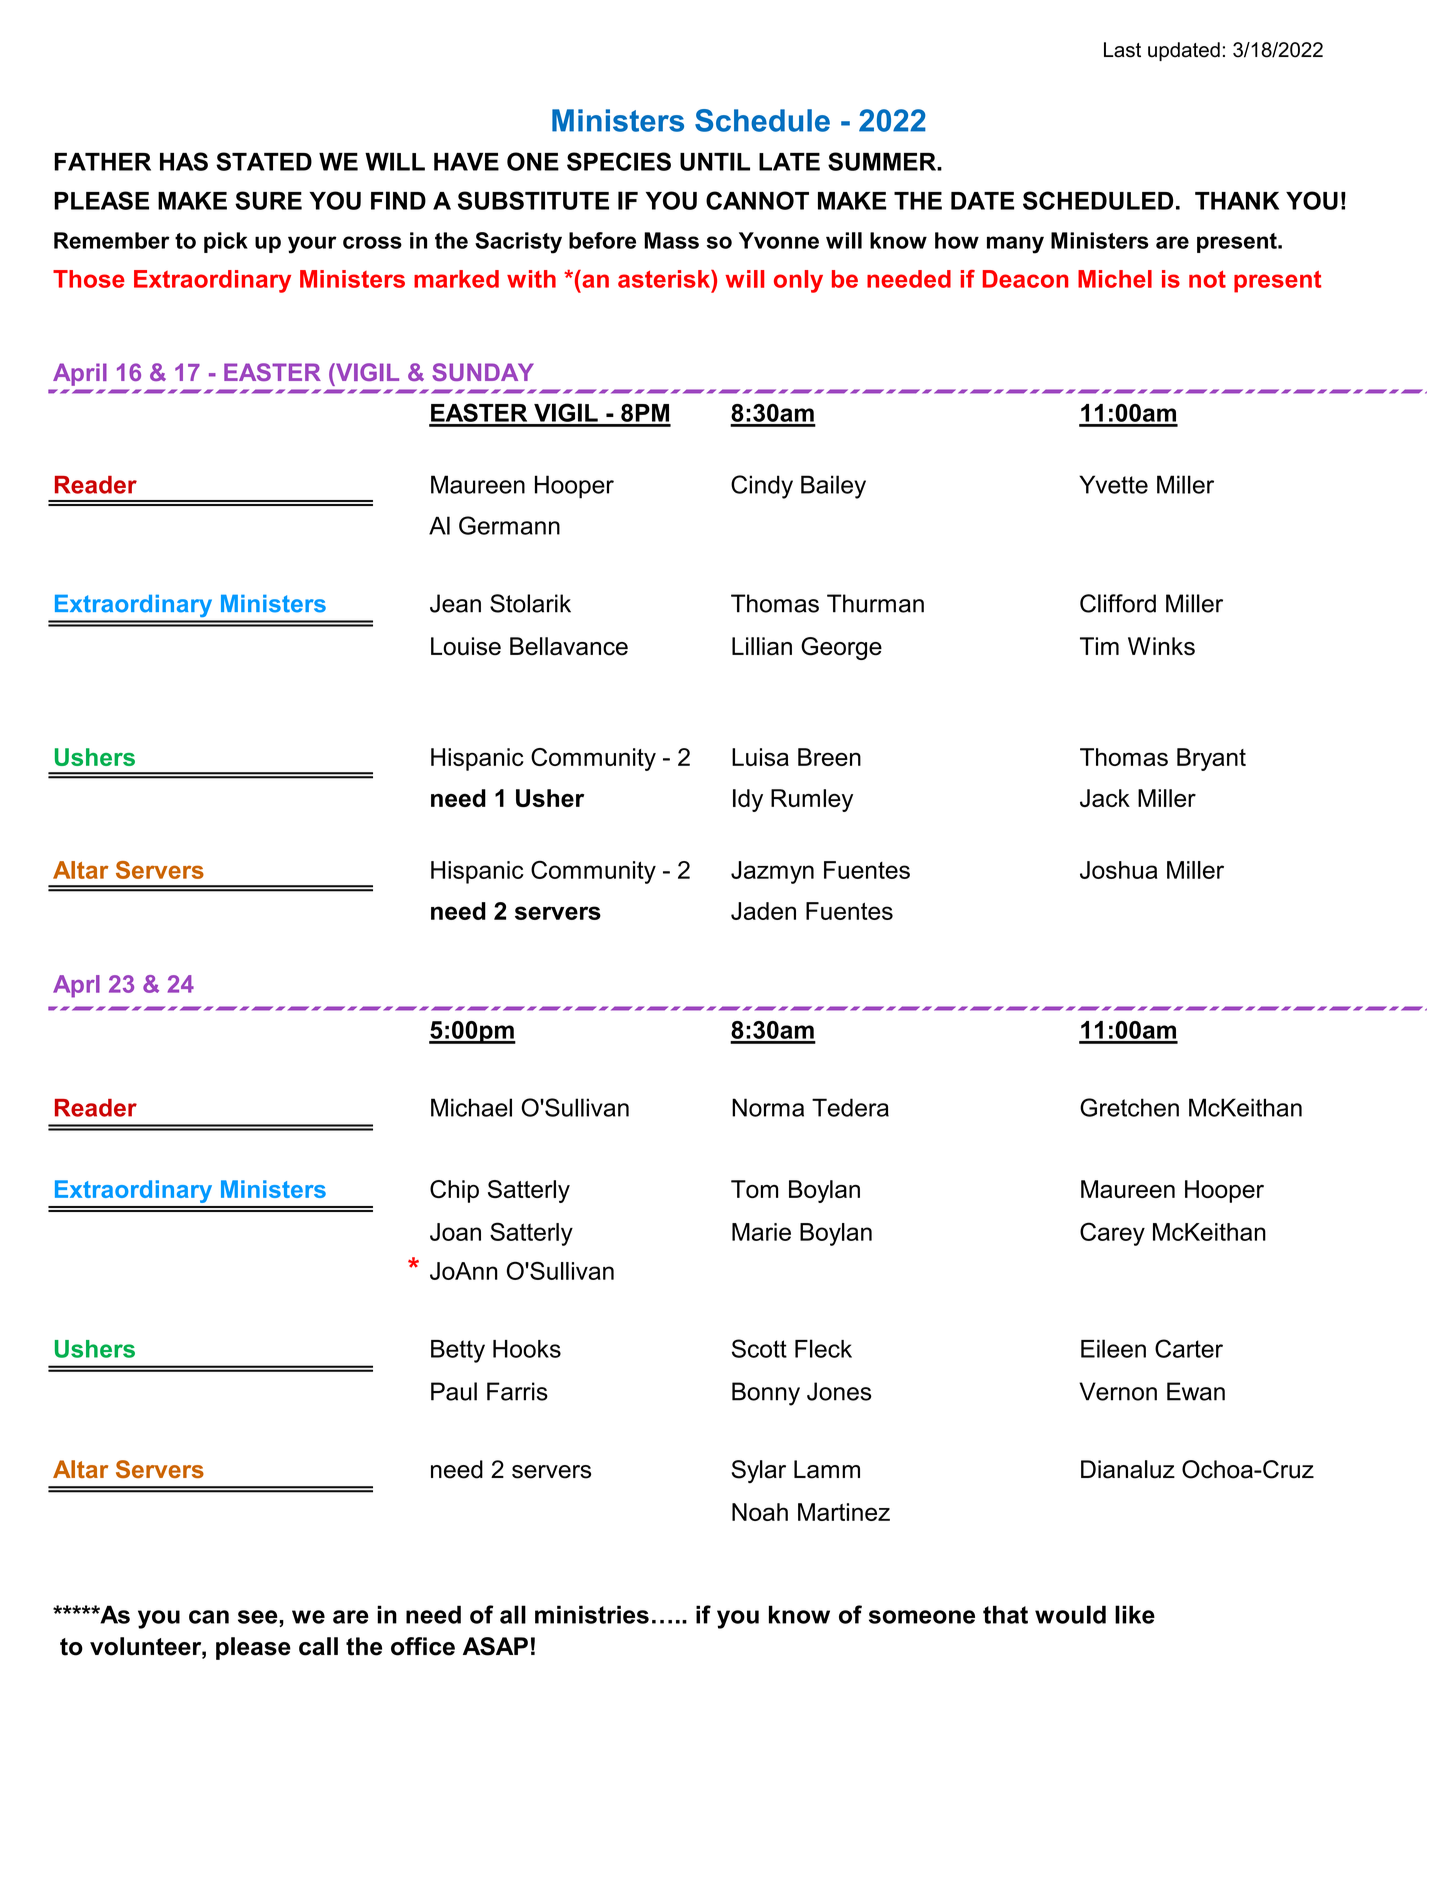 This document has height=1881, width=1454. I want to click on HAS, so click(184, 161).
